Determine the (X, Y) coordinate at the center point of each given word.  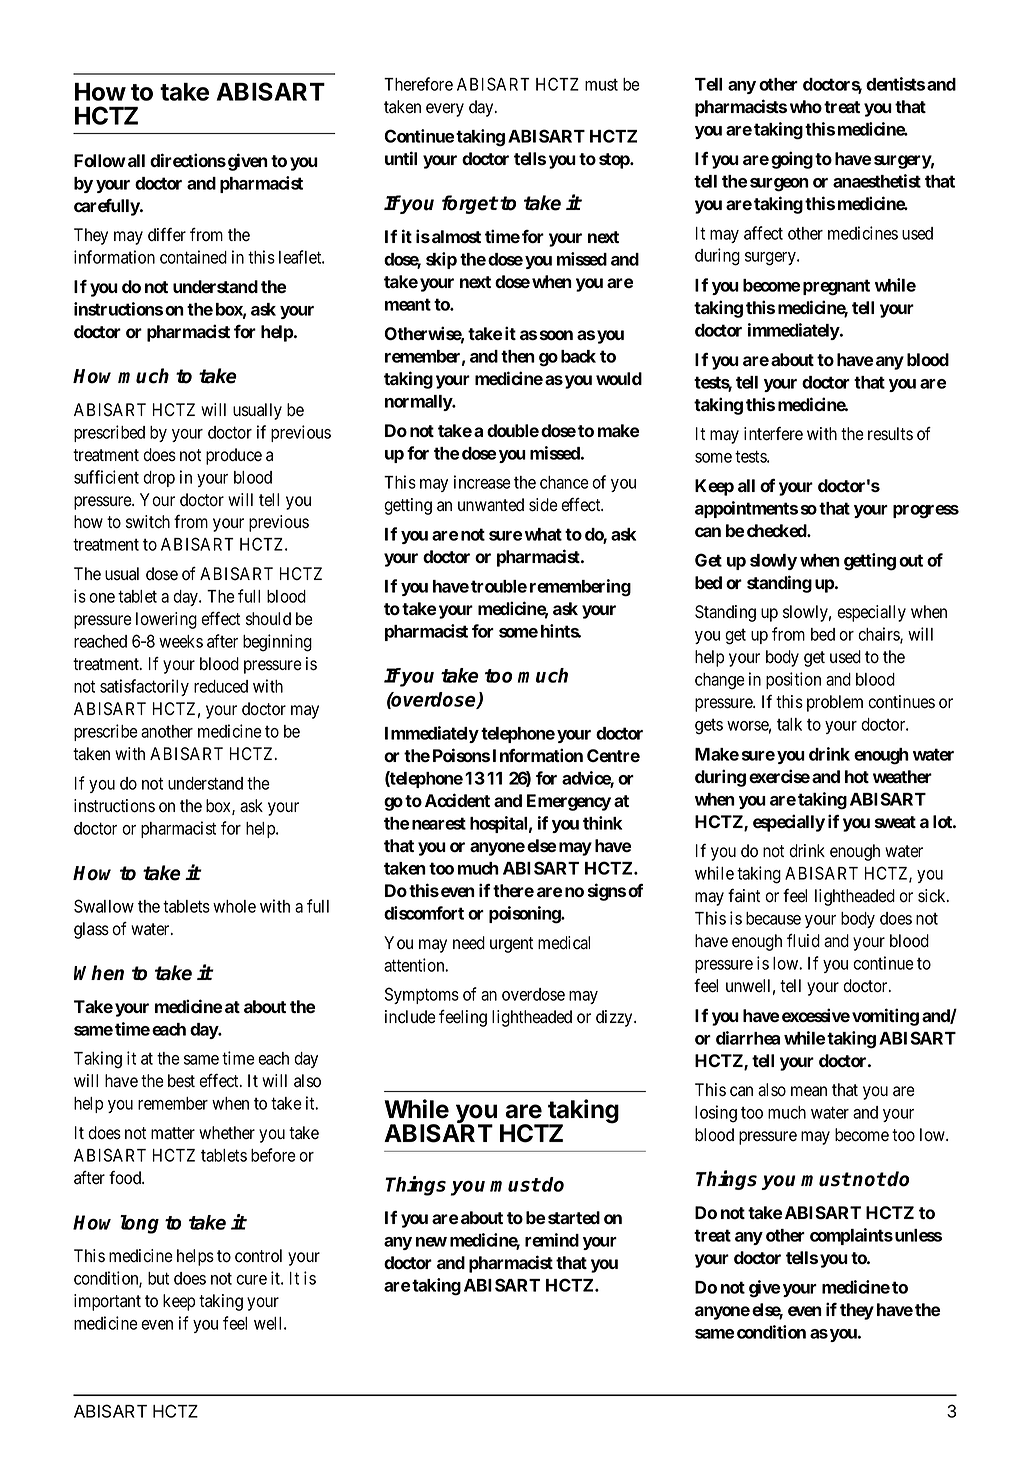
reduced (221, 686)
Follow (100, 161)
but (158, 1278)
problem (835, 703)
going (792, 160)
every (445, 110)
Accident (457, 800)
